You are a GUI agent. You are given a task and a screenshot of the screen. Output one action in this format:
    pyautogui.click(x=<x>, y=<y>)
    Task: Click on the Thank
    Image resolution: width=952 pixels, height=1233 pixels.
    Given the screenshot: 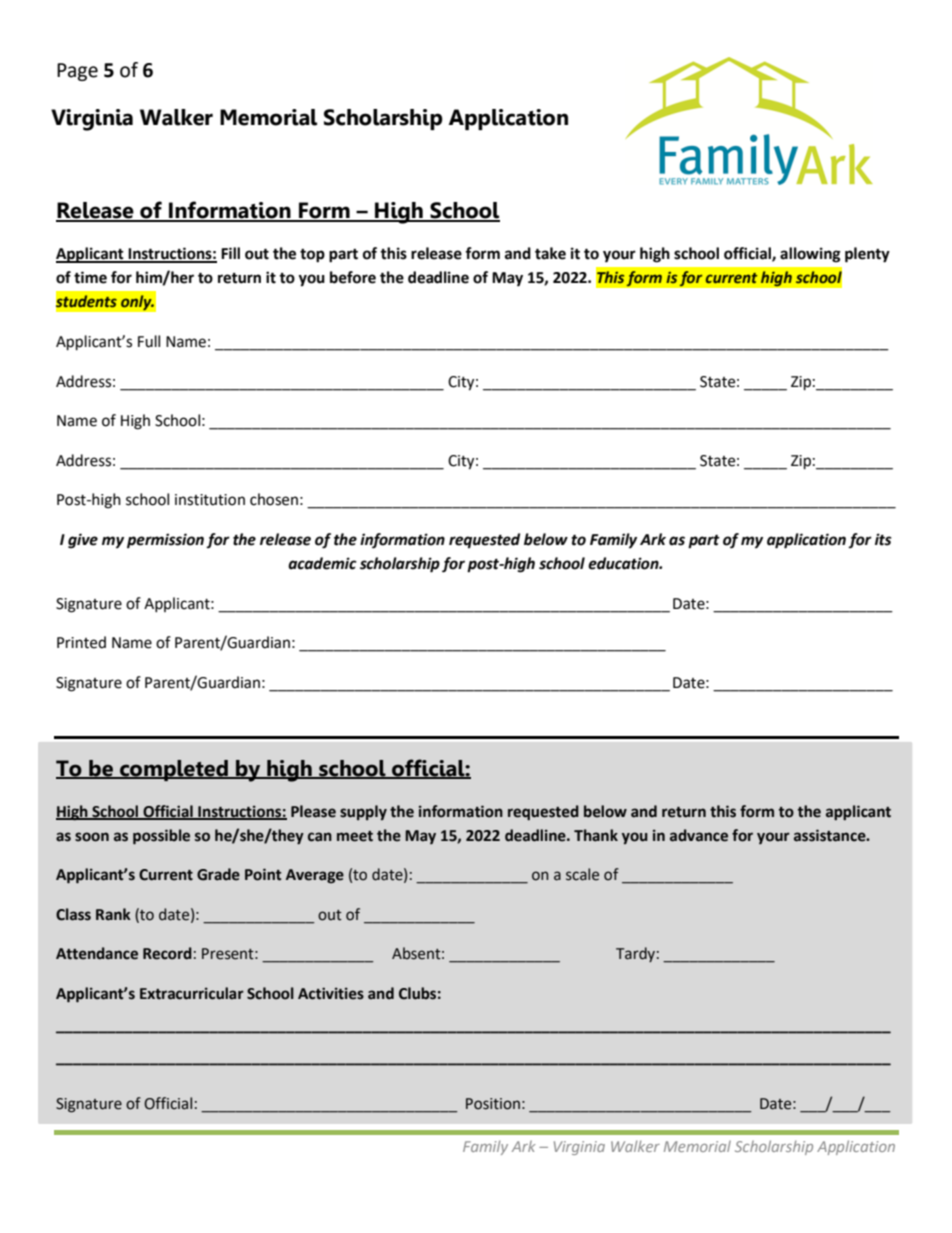 What is the action you would take?
    pyautogui.click(x=596, y=835)
